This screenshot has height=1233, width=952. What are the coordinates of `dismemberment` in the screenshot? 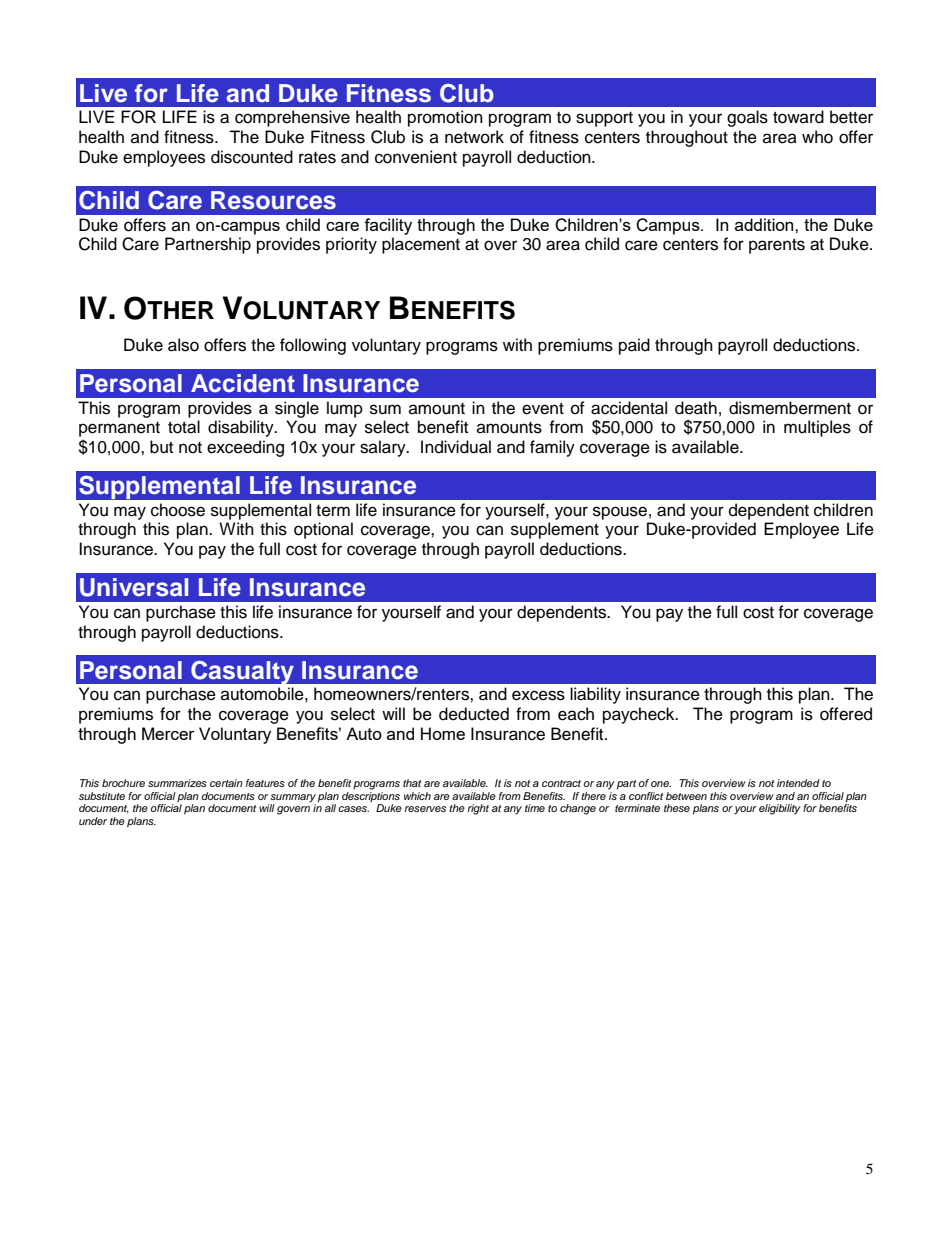 It's located at (790, 408).
